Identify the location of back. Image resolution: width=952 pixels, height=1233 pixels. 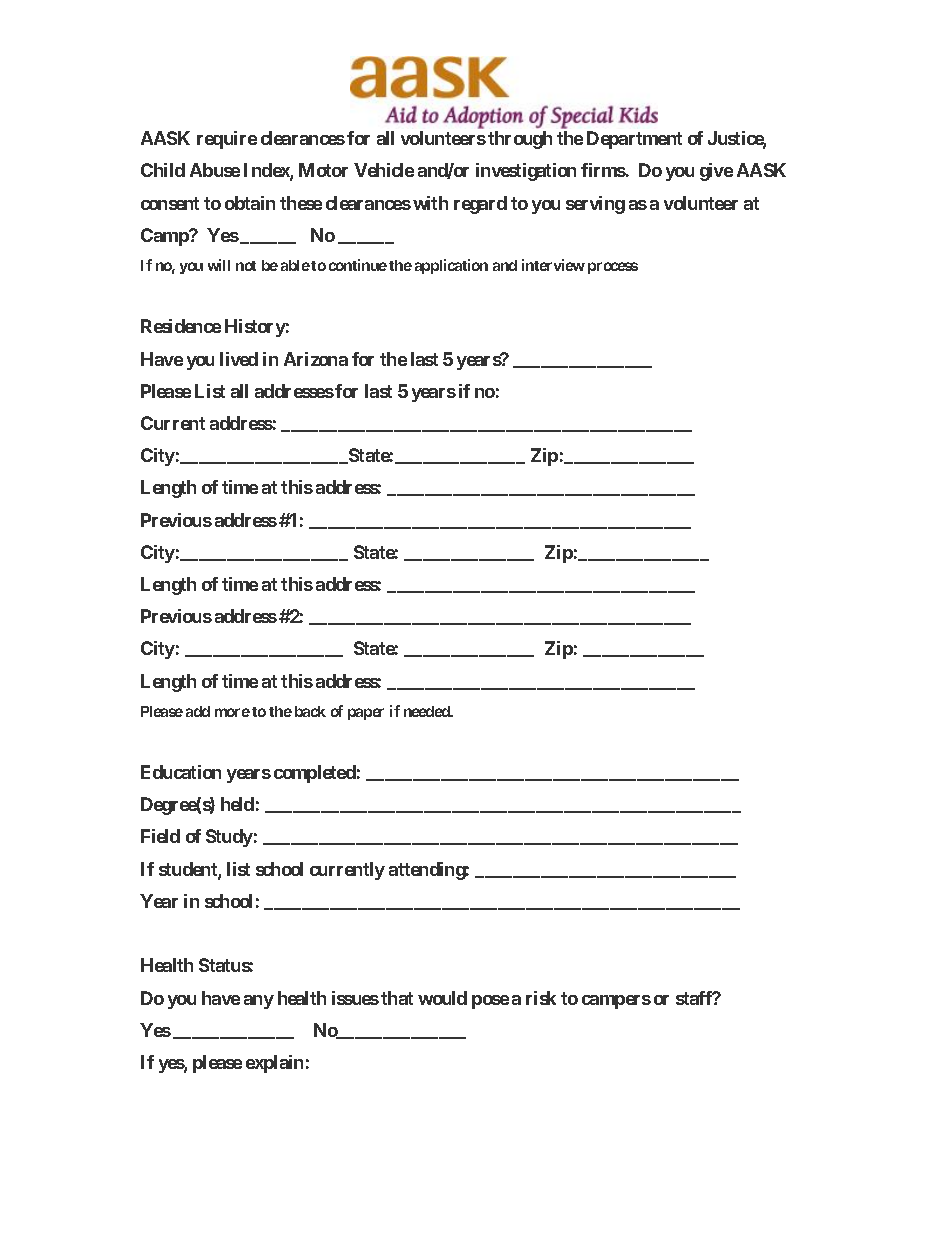
(310, 711).
